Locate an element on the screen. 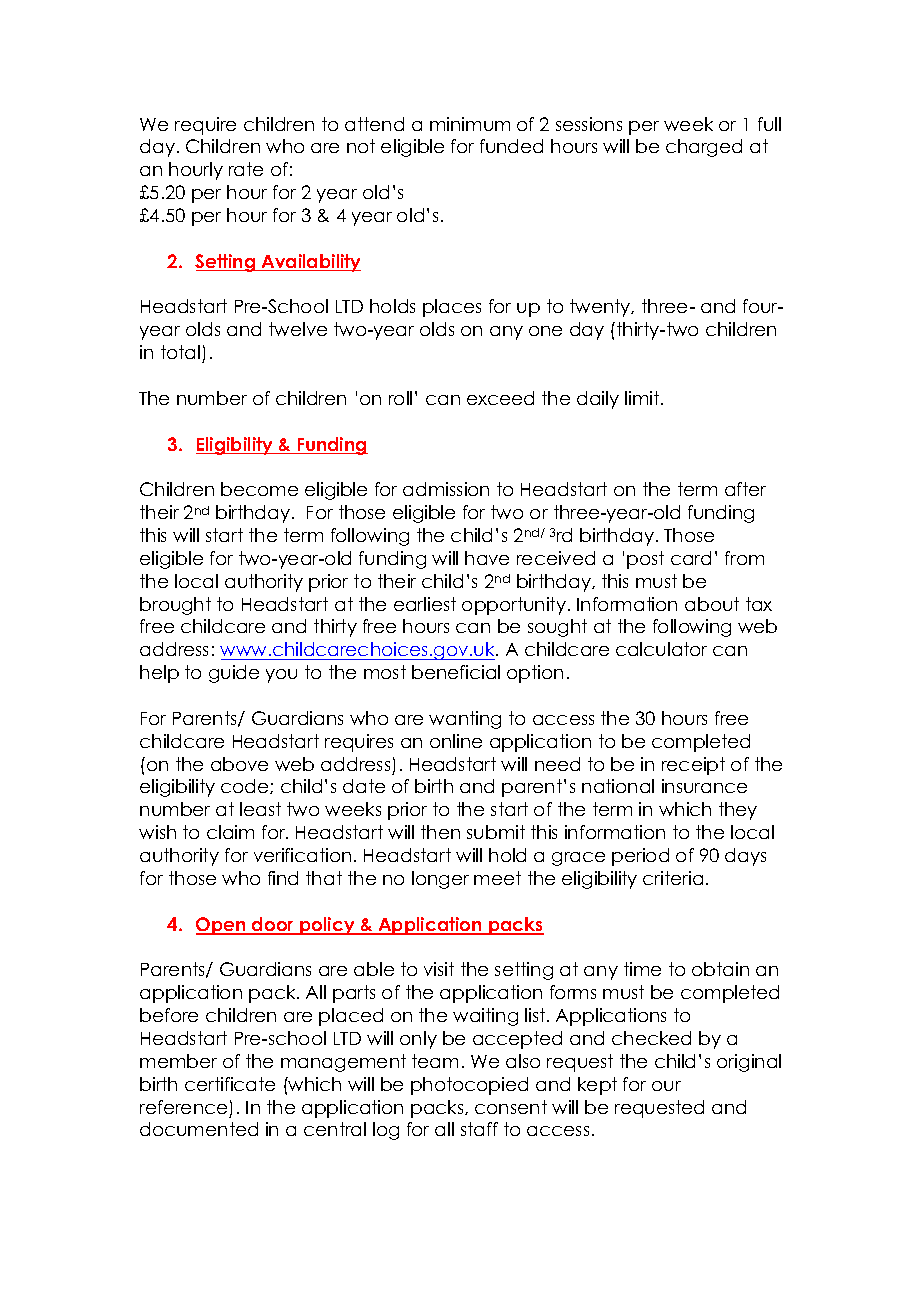 The height and width of the screenshot is (1308, 924). criteria is located at coordinates (673, 878).
